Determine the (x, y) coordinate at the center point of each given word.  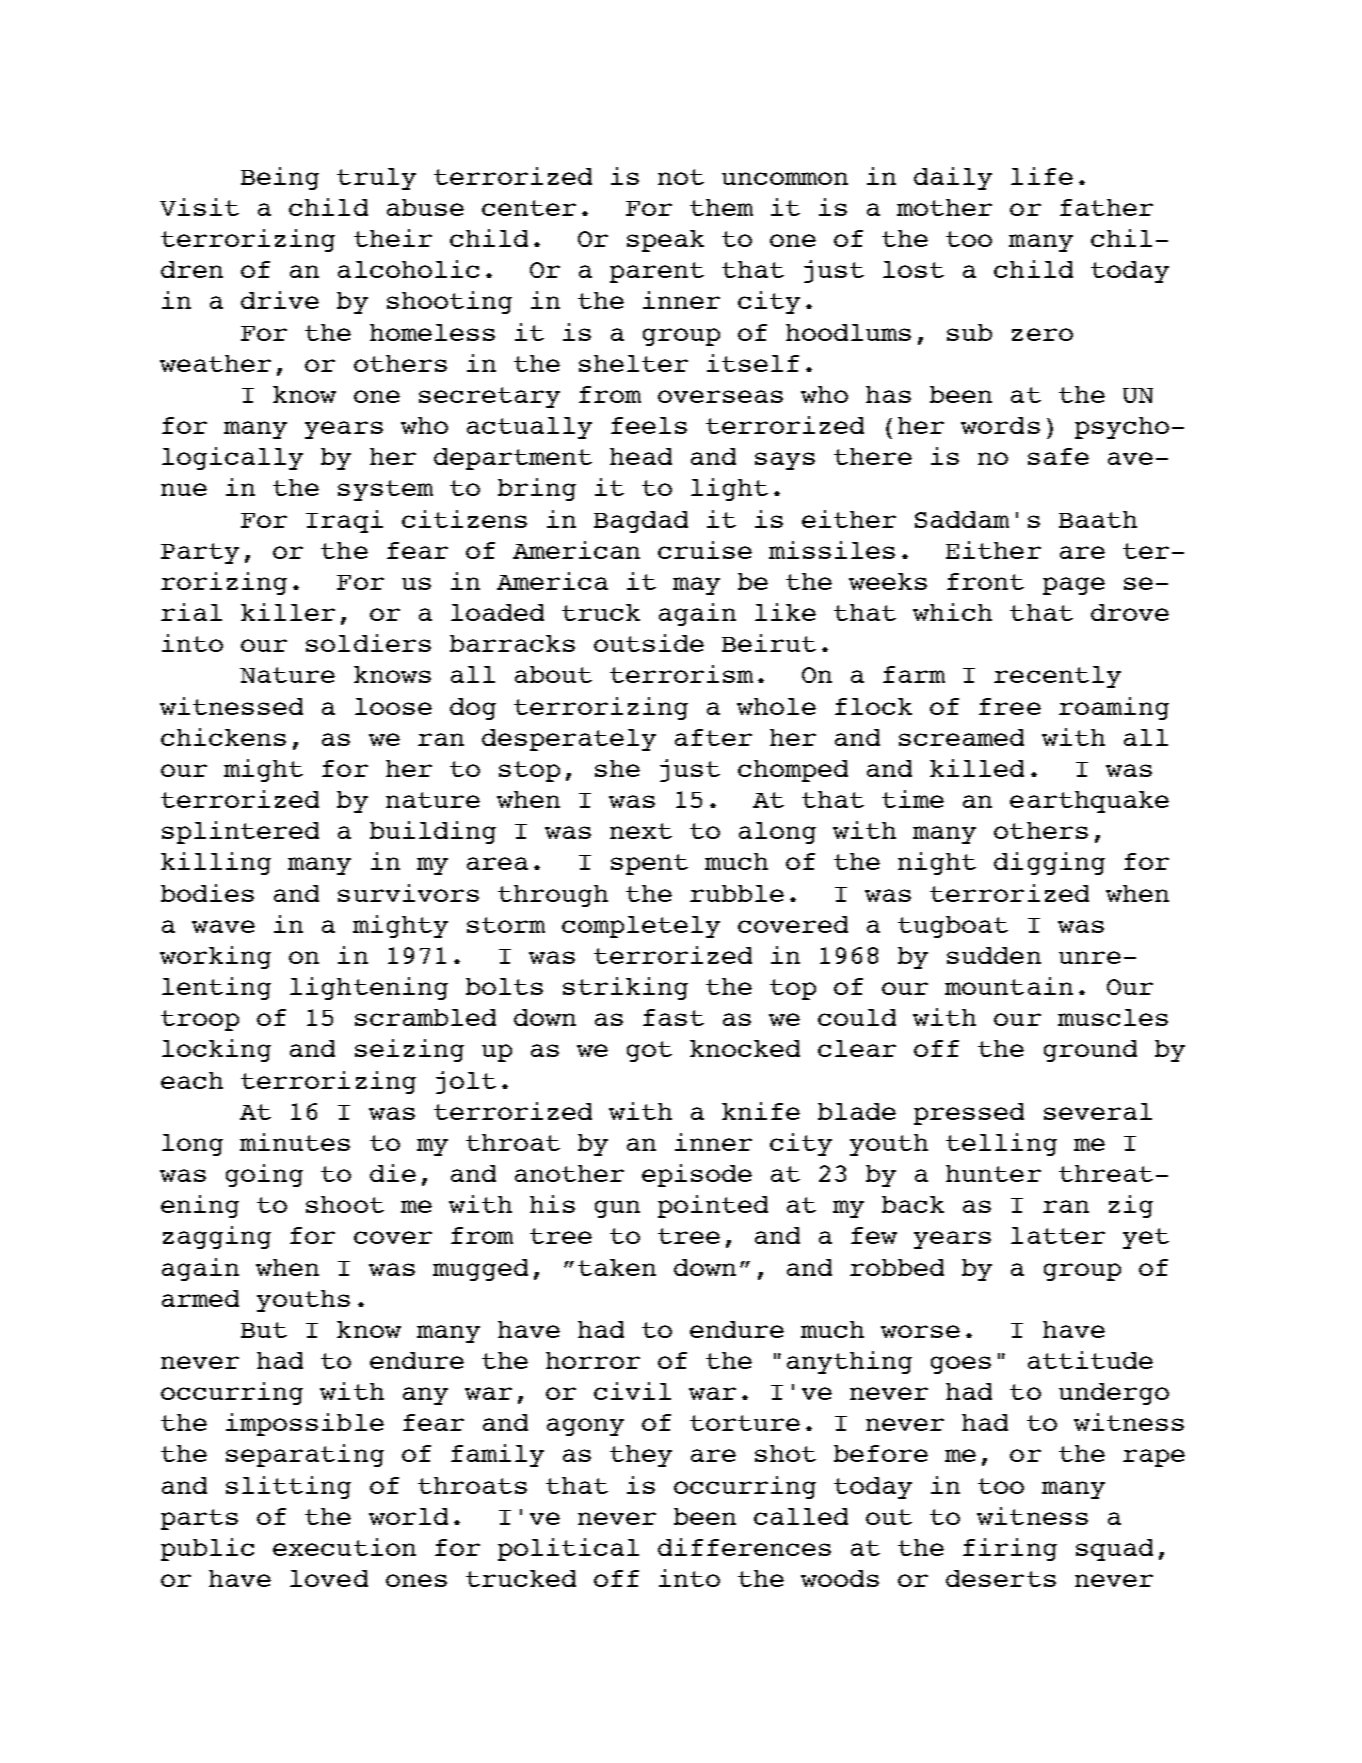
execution (344, 1547)
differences (744, 1547)
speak (665, 241)
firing (1010, 1549)
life (1042, 176)
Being (280, 178)
